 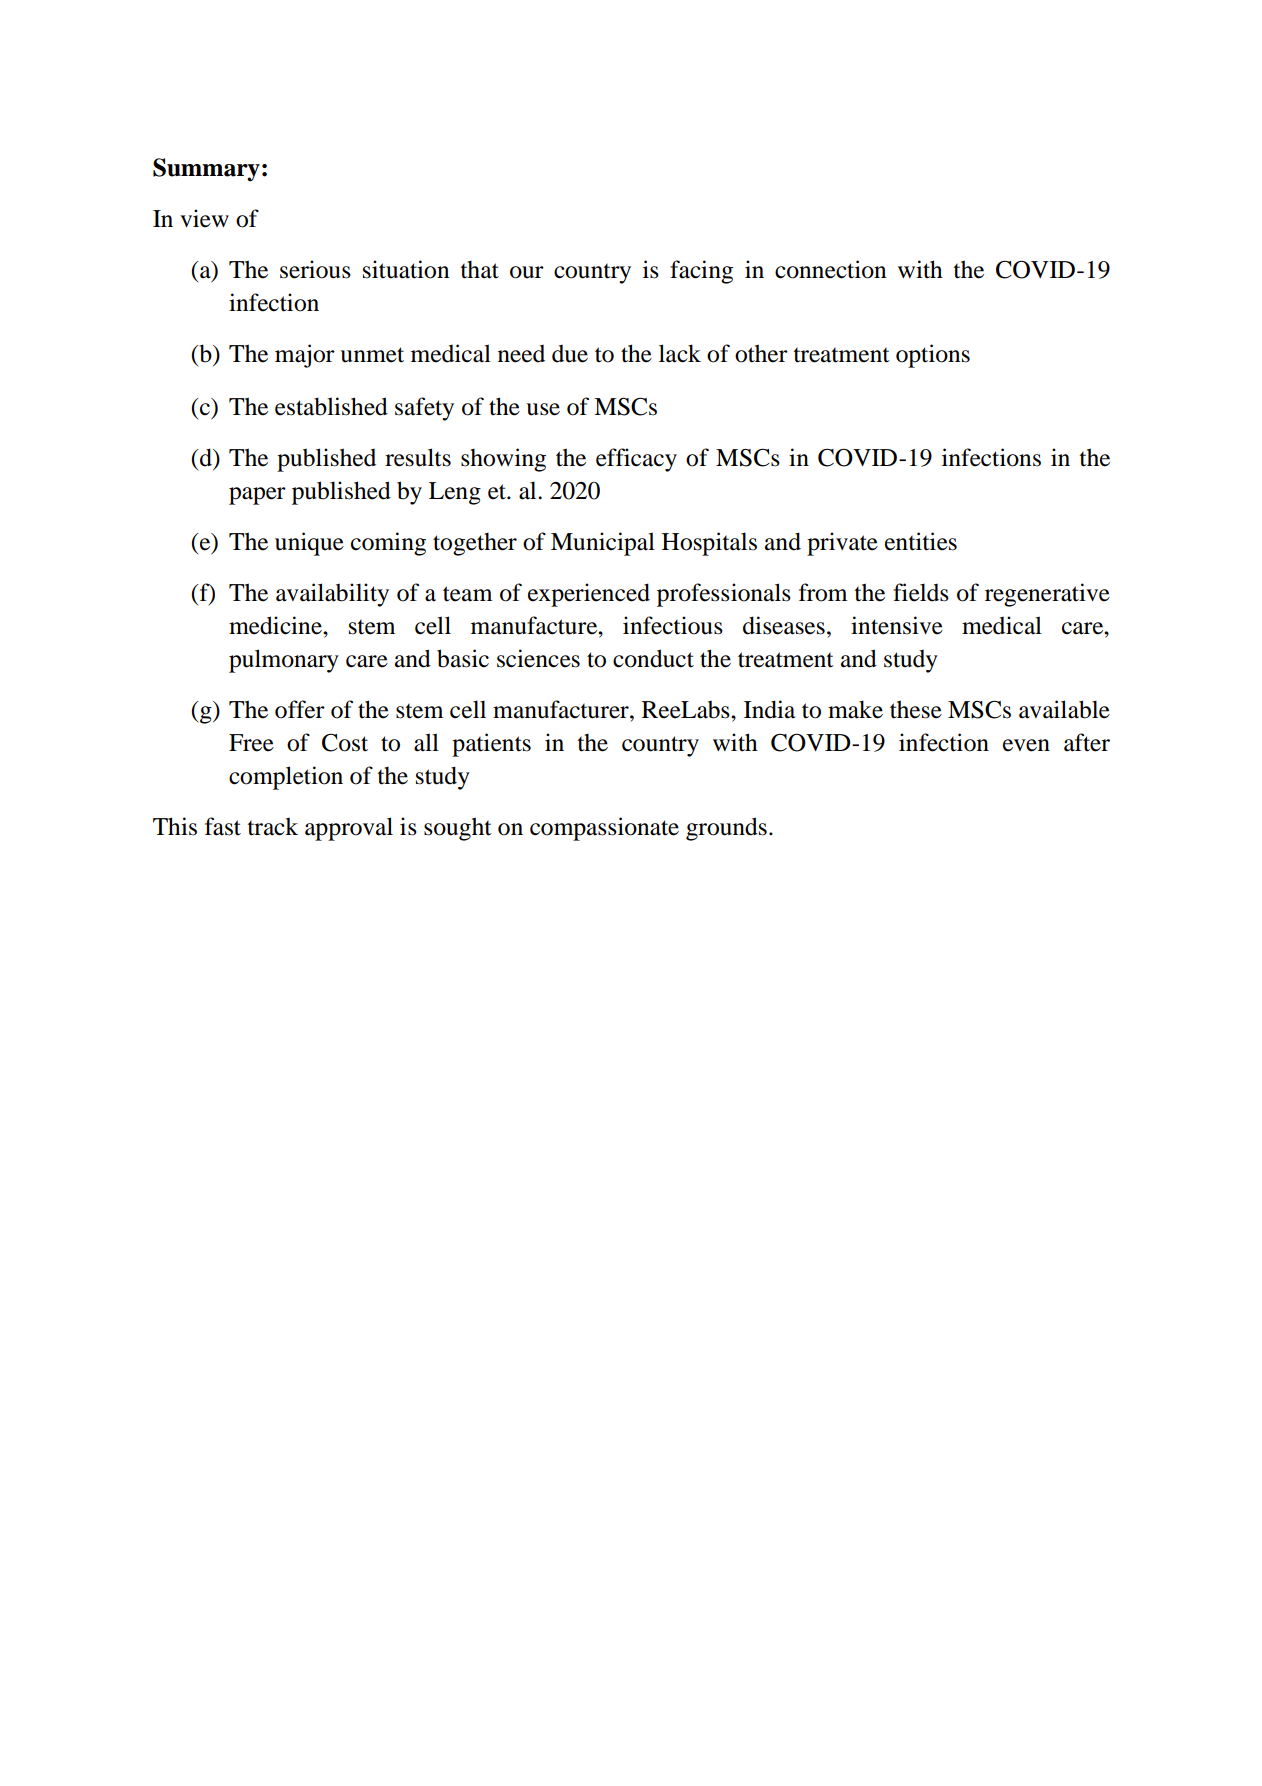 What do you see at coordinates (273, 826) in the page?
I see `track` at bounding box center [273, 826].
